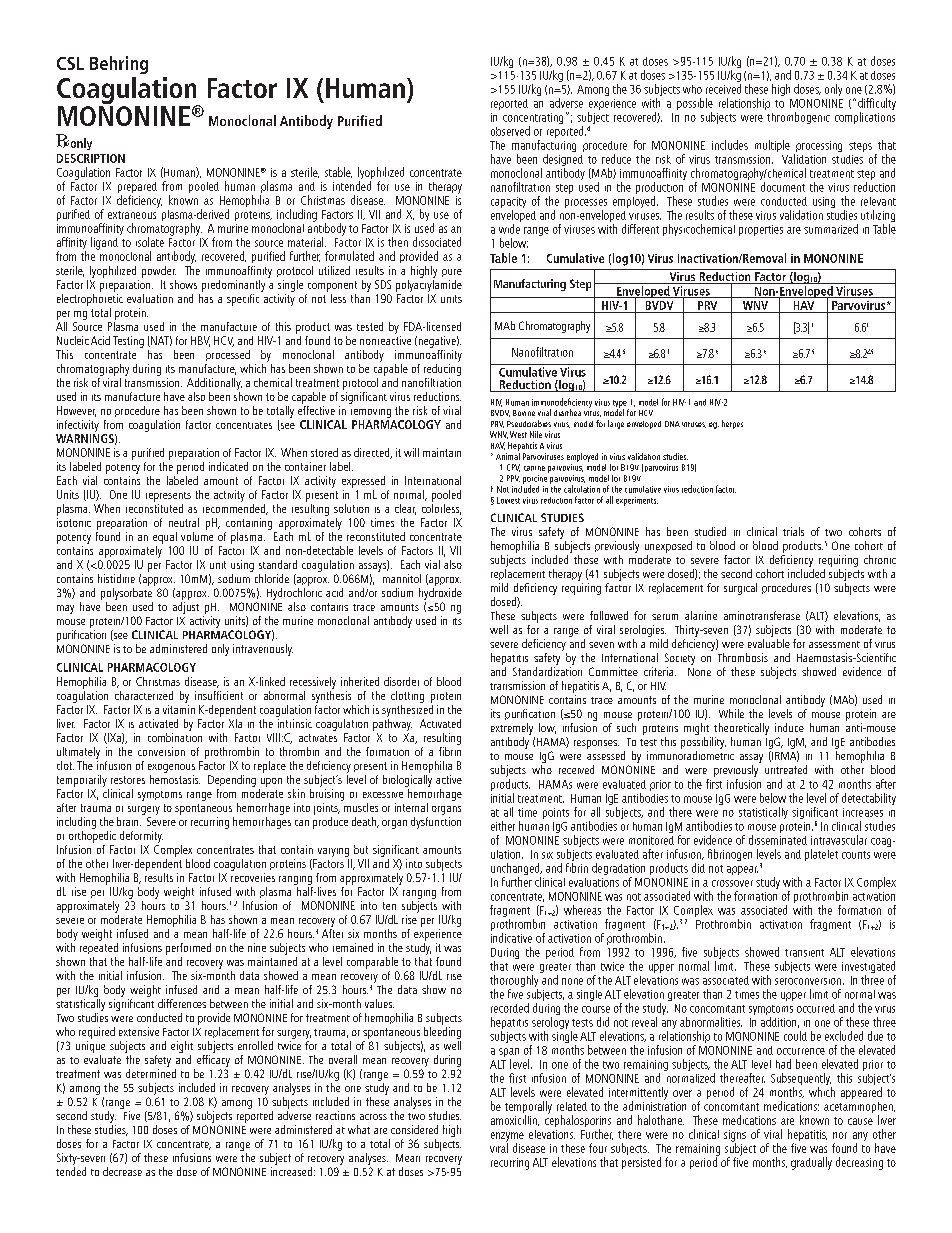 The height and width of the screenshot is (1233, 952). I want to click on adjust, so click(186, 606).
